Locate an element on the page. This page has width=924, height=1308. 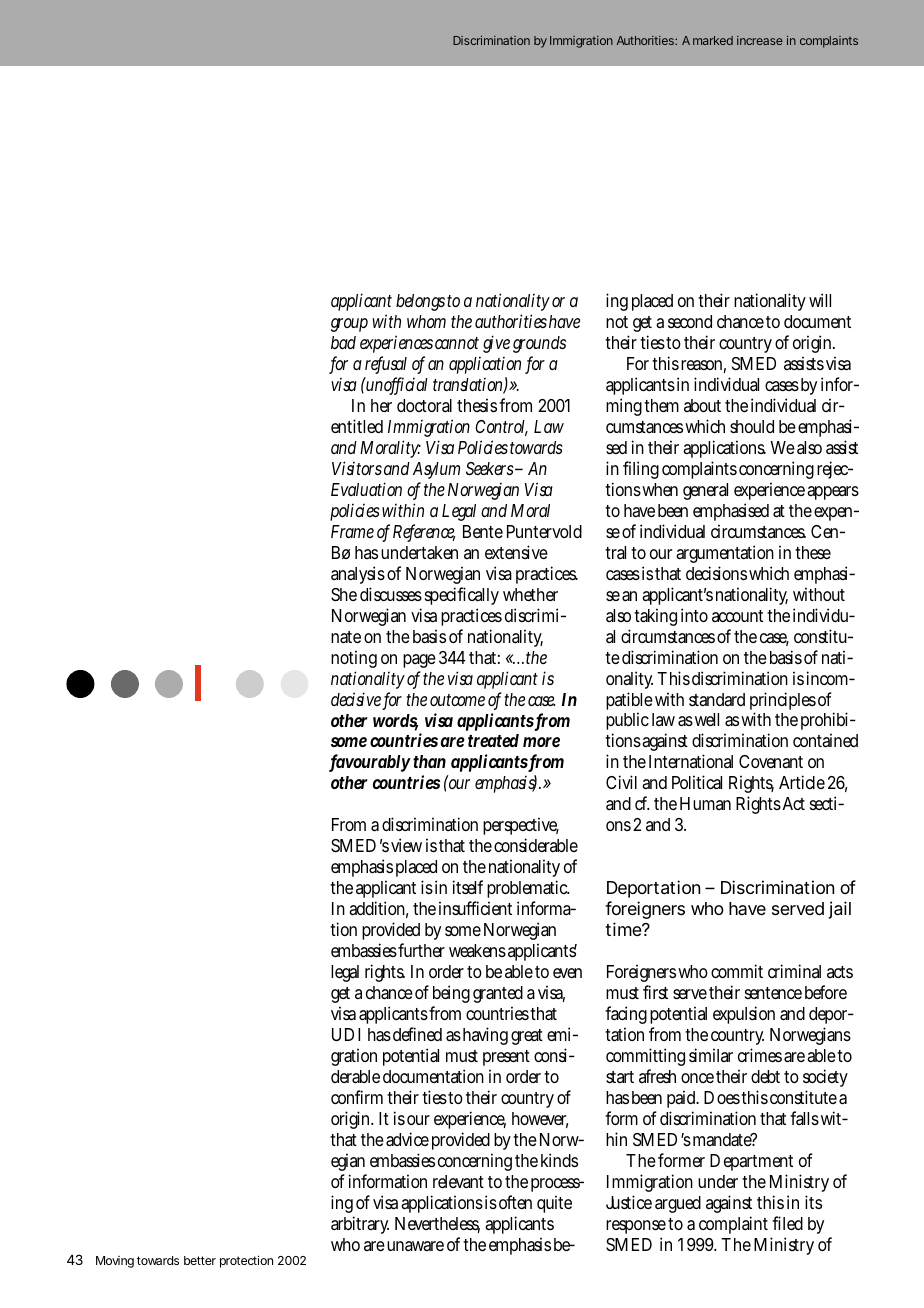
give is located at coordinates (496, 344).
